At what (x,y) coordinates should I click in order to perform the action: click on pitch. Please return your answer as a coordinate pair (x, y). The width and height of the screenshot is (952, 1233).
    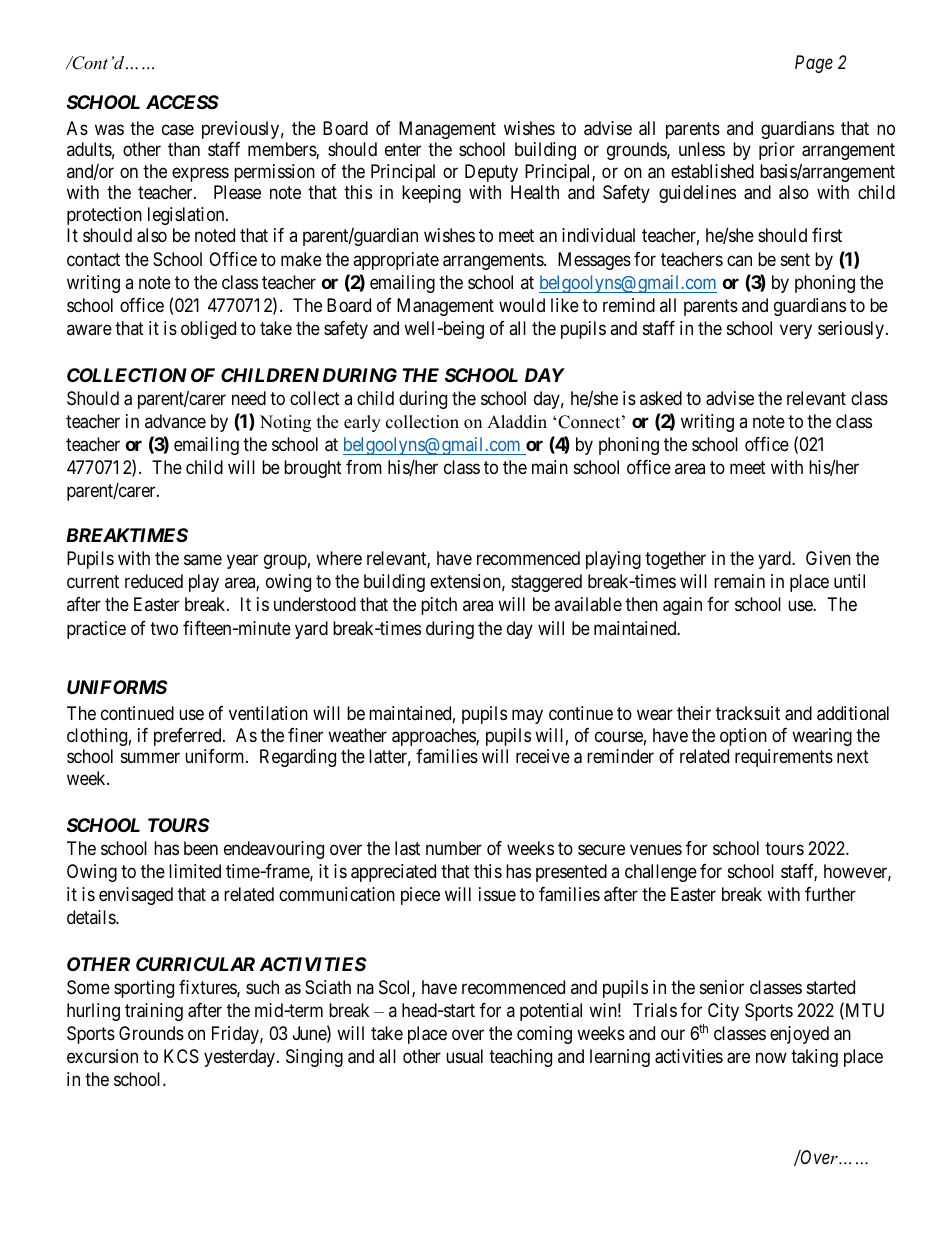
    Looking at the image, I should click on (439, 606).
